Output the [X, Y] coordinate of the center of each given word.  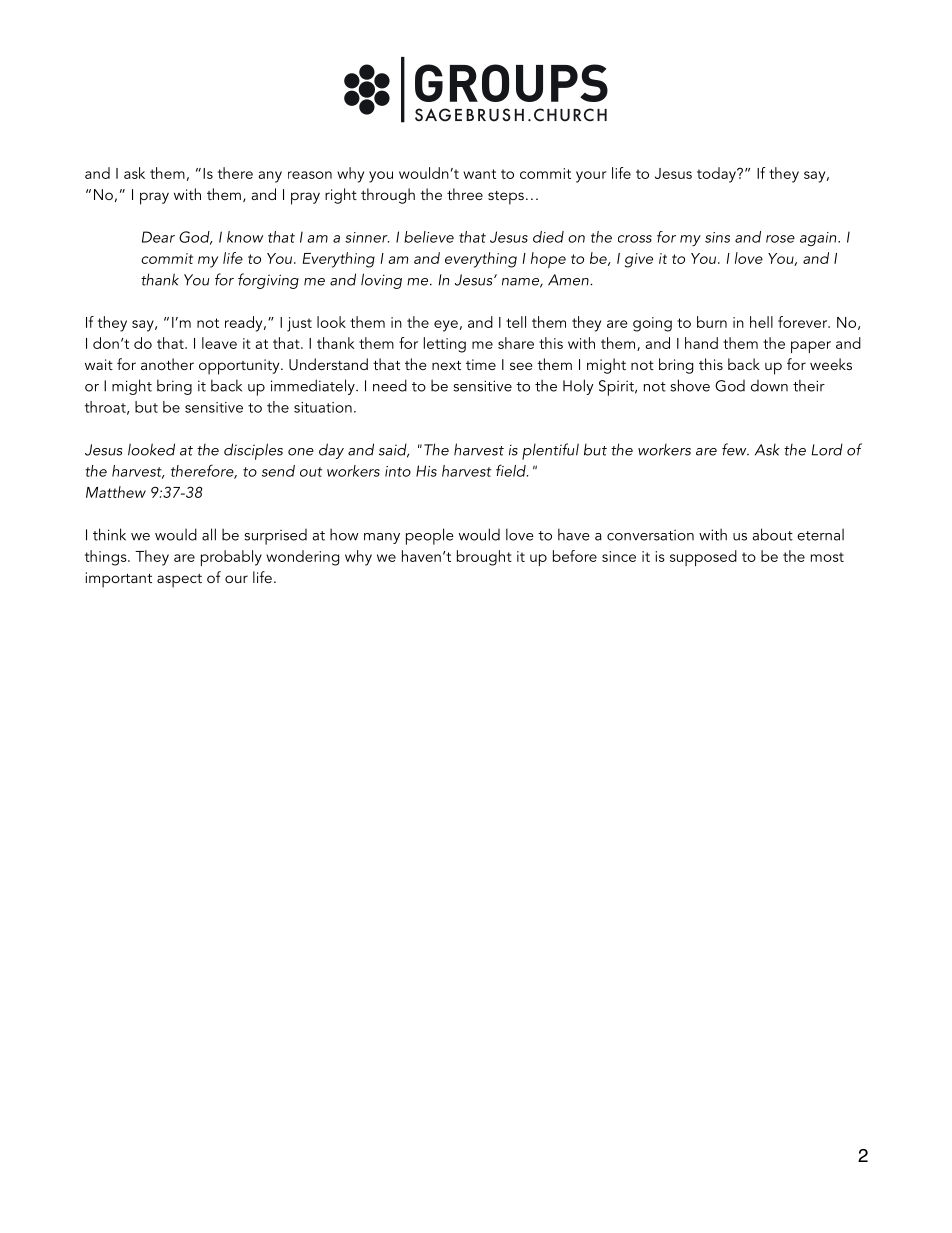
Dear [158, 237]
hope [548, 260]
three [465, 194]
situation [323, 407]
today [717, 175]
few [735, 449]
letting [445, 345]
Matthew [116, 492]
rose [780, 239]
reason [310, 175]
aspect [179, 581]
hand [701, 343]
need [390, 385]
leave [219, 343]
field [512, 470]
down [769, 386]
